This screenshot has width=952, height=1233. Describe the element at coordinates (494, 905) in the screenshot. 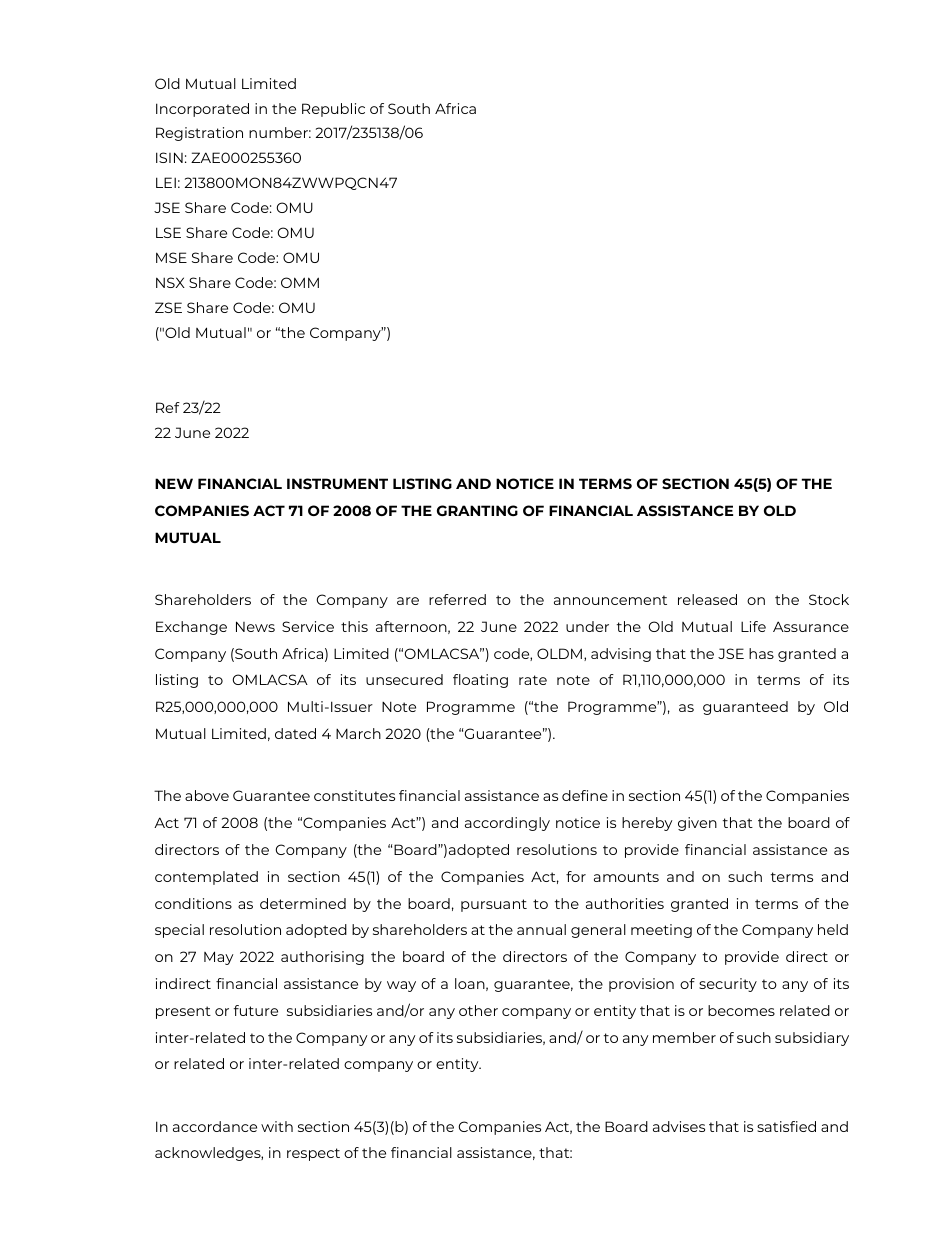

I see `pursuant` at that location.
